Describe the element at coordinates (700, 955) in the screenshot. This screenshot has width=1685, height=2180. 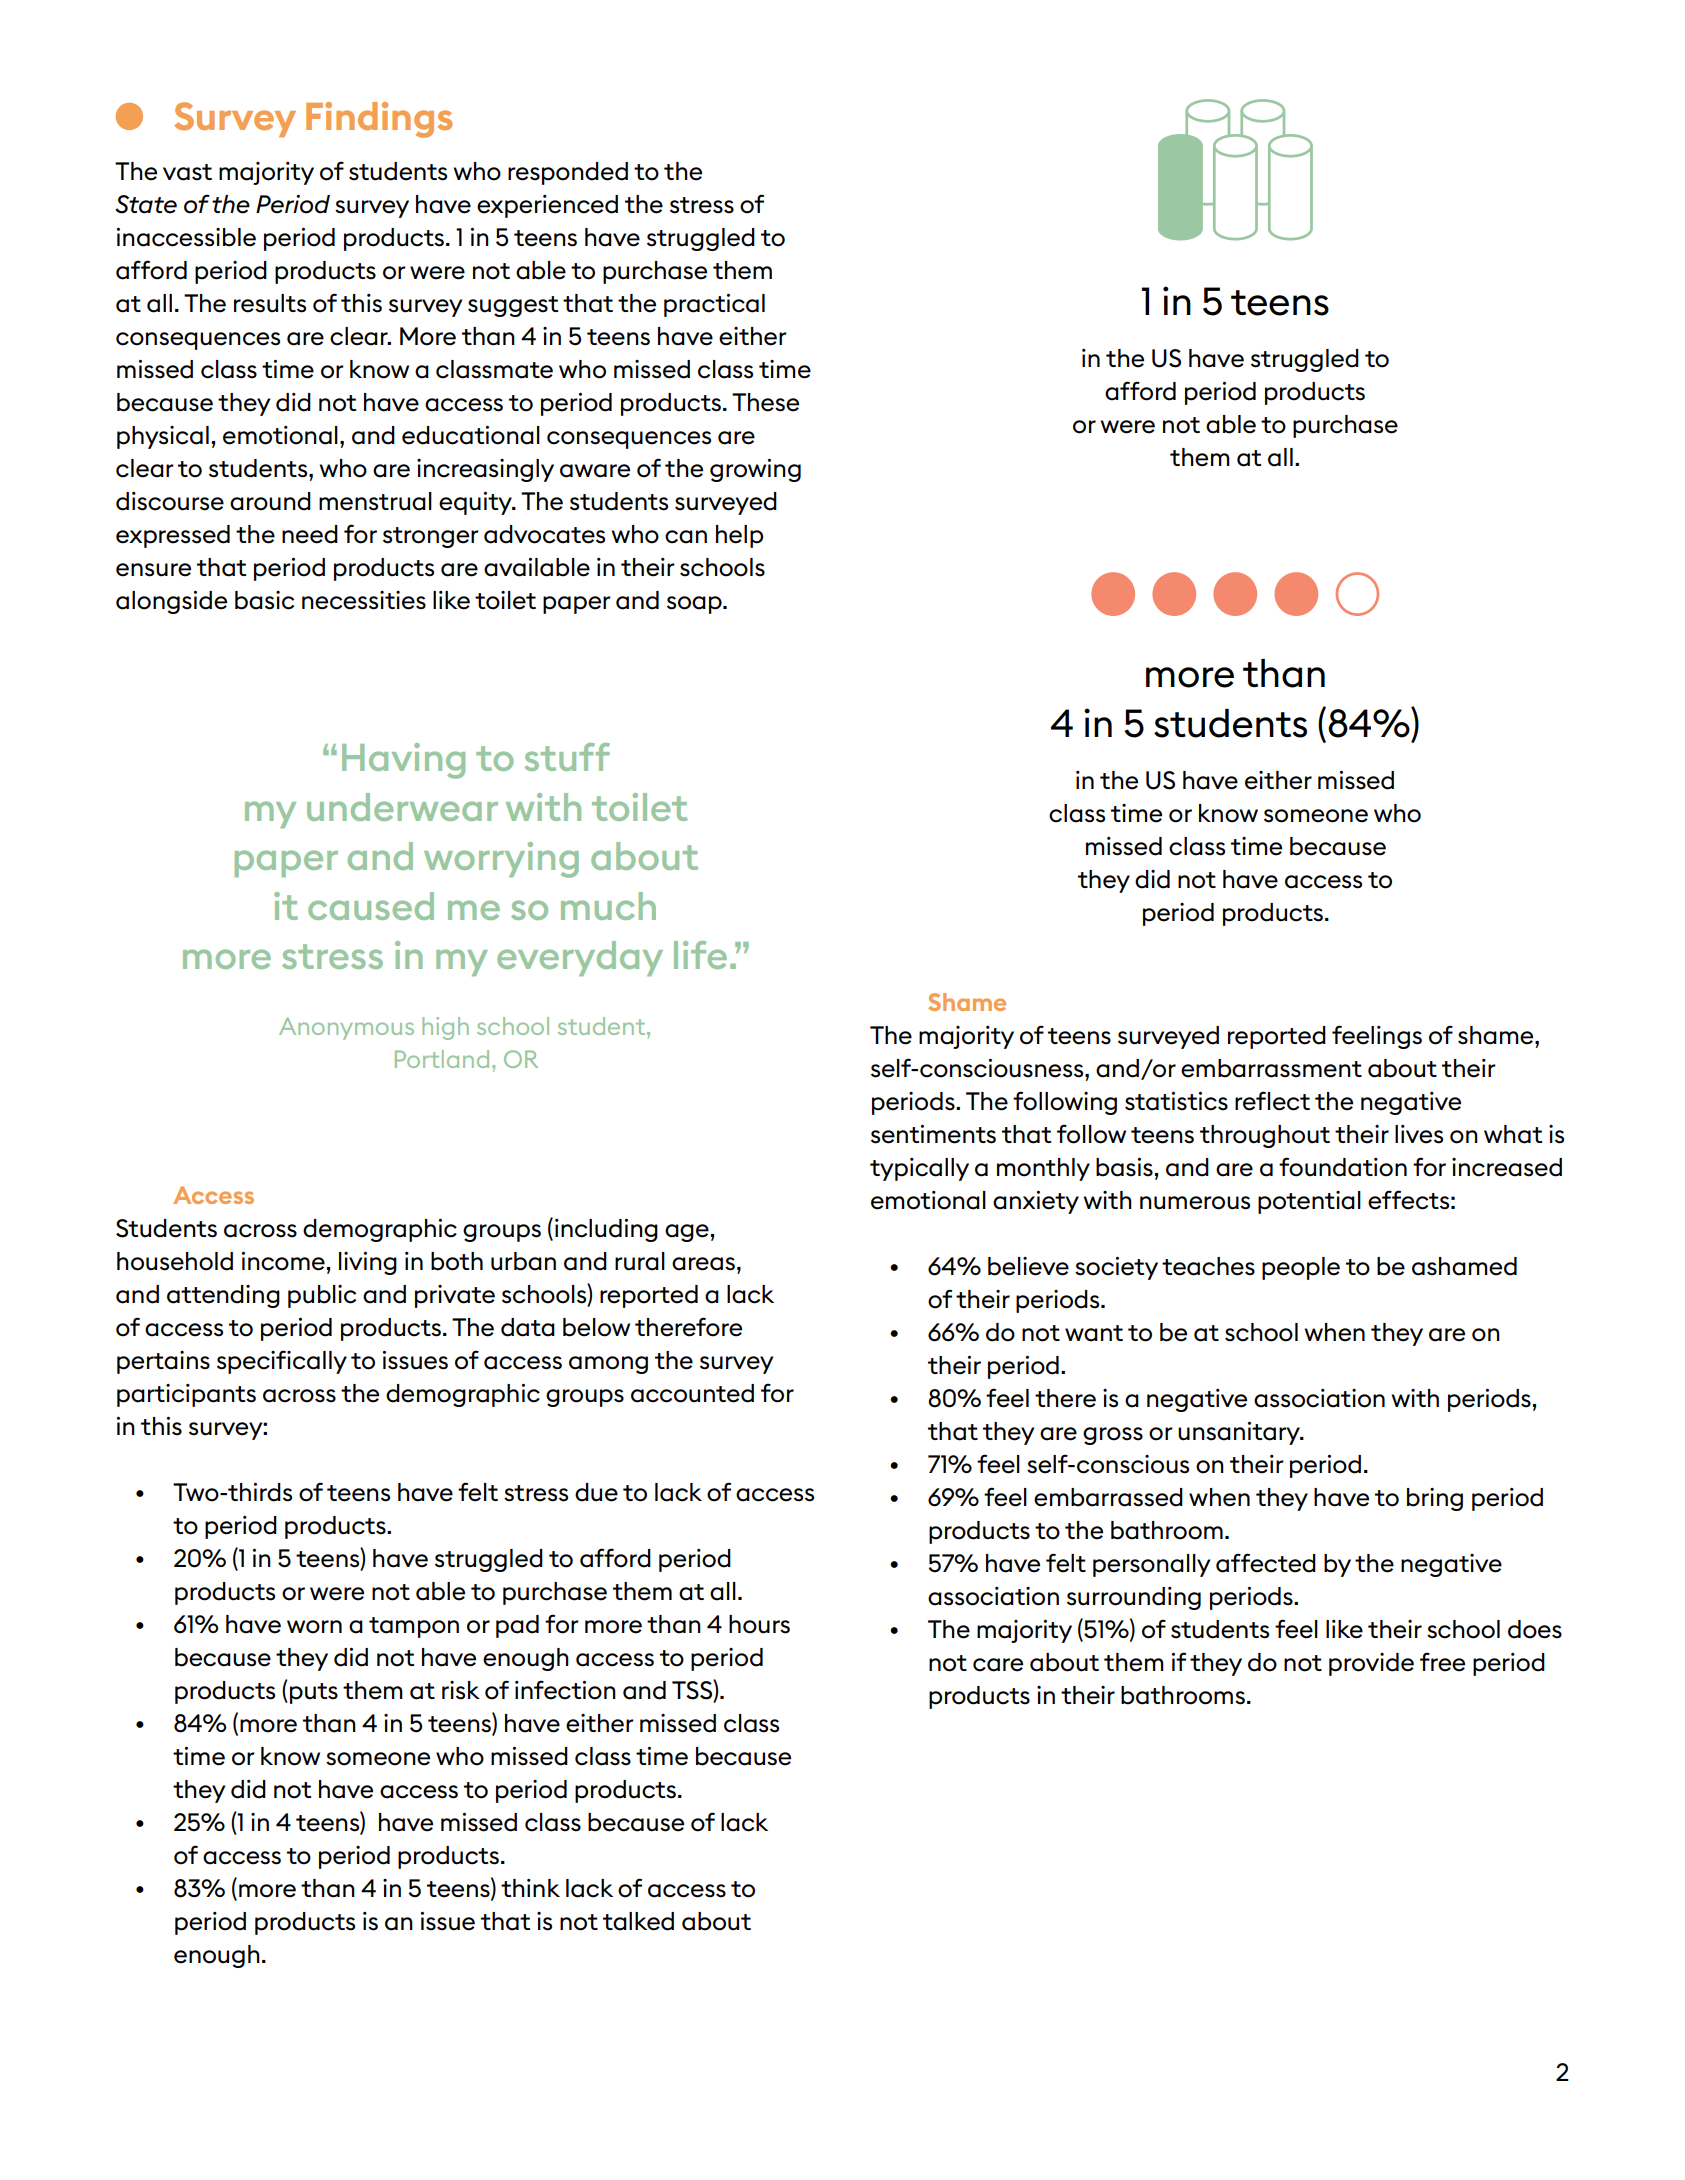
I see `life` at that location.
